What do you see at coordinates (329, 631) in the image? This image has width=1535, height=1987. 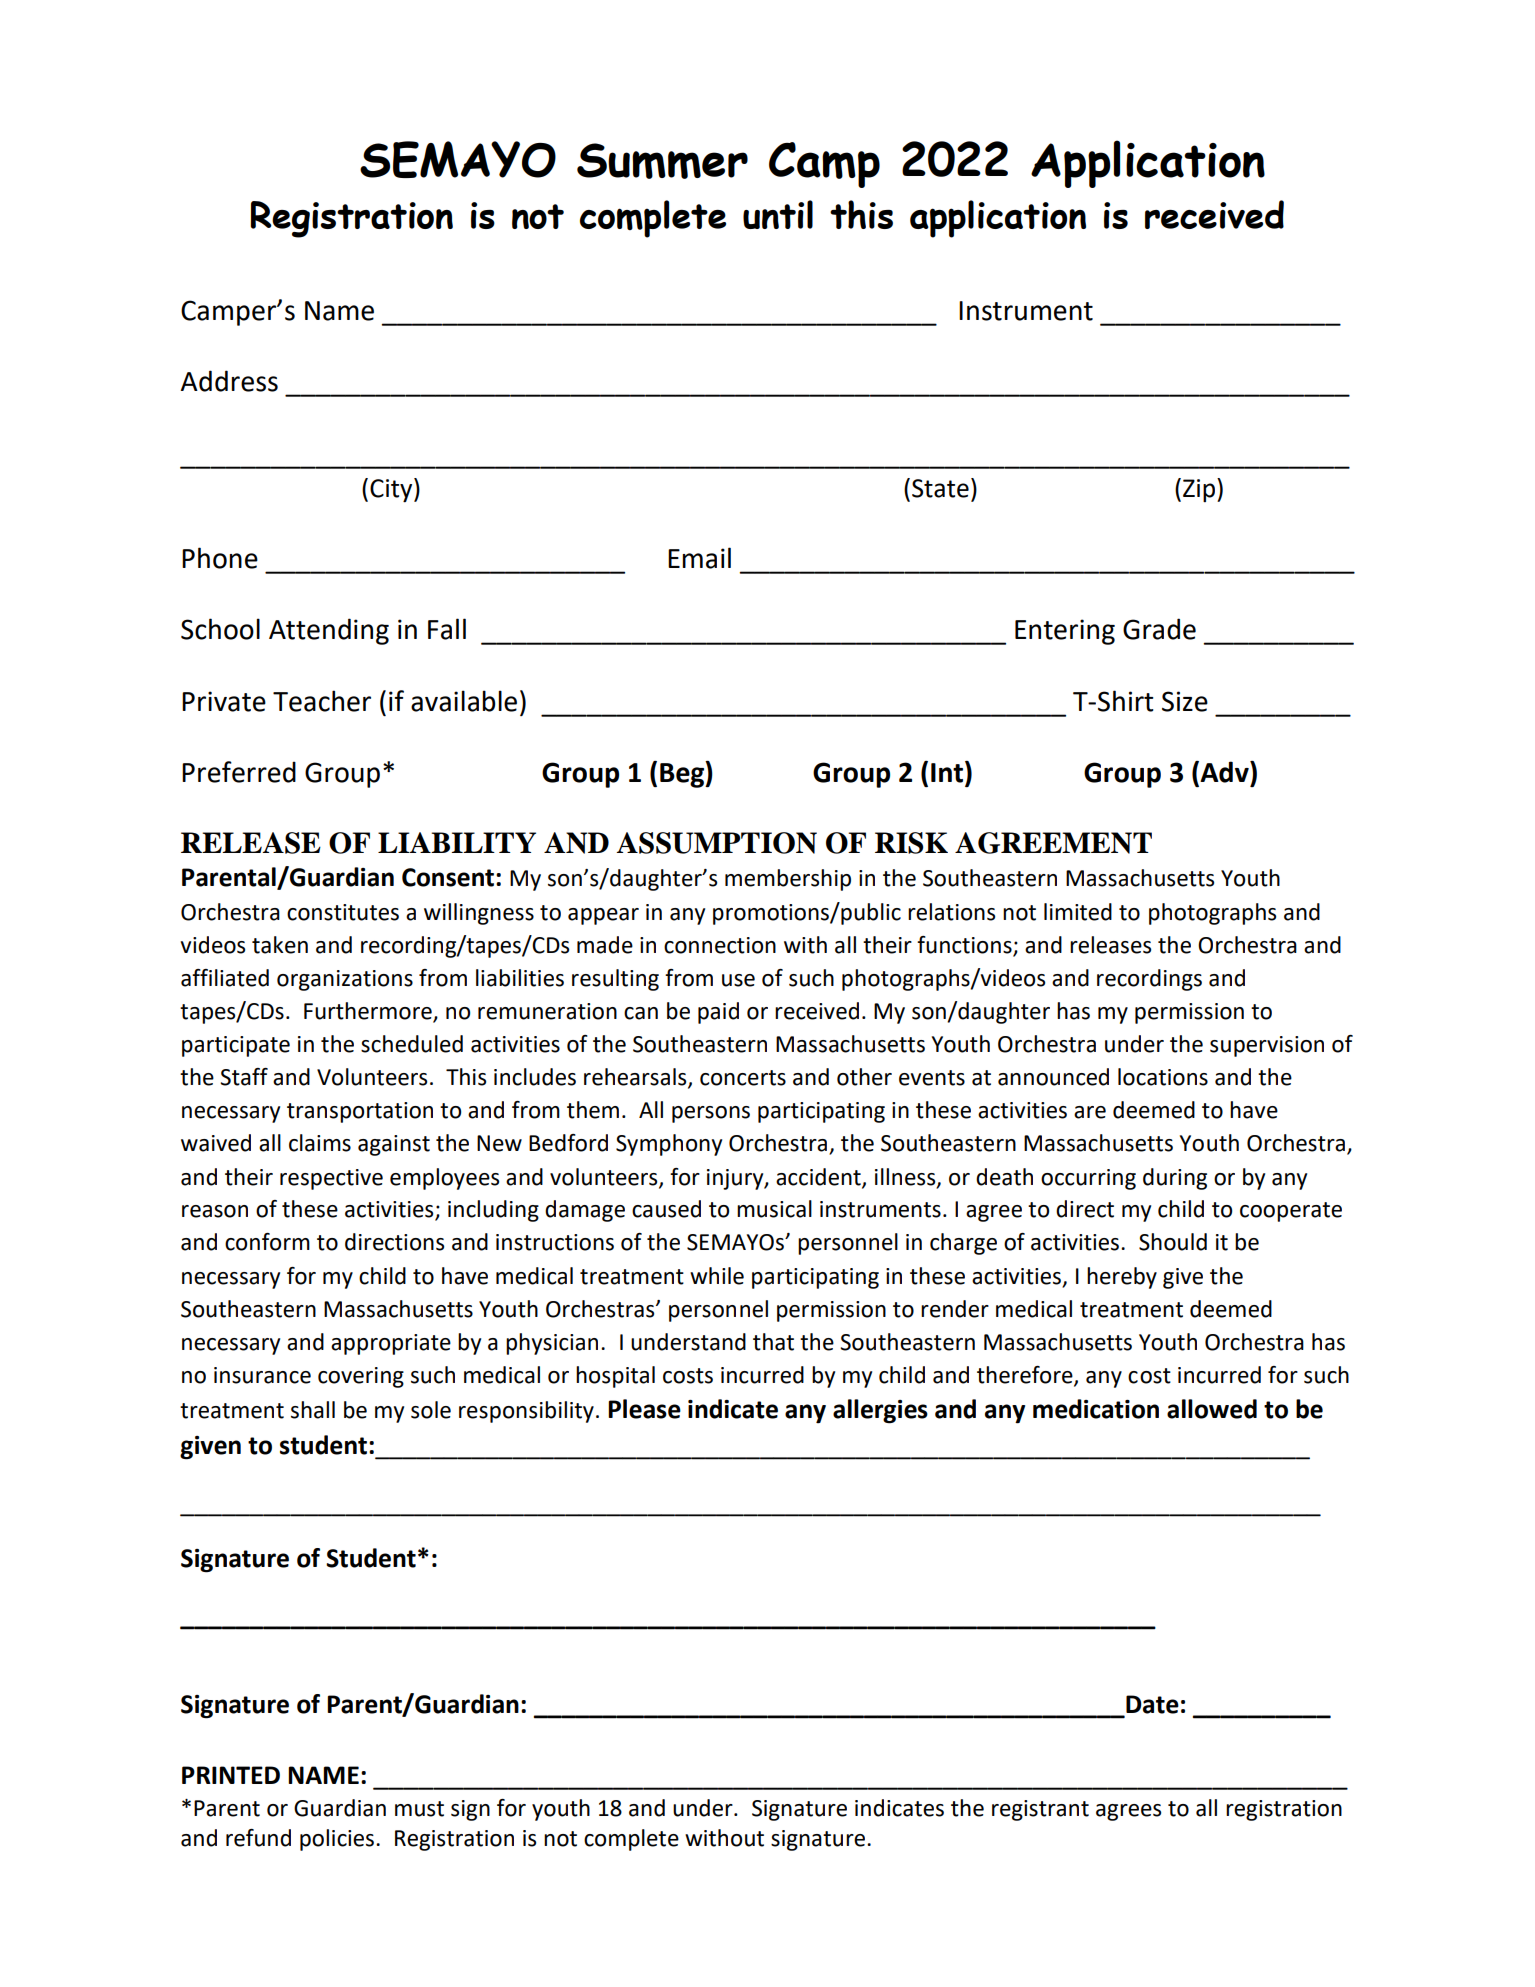 I see `Attending` at bounding box center [329, 631].
